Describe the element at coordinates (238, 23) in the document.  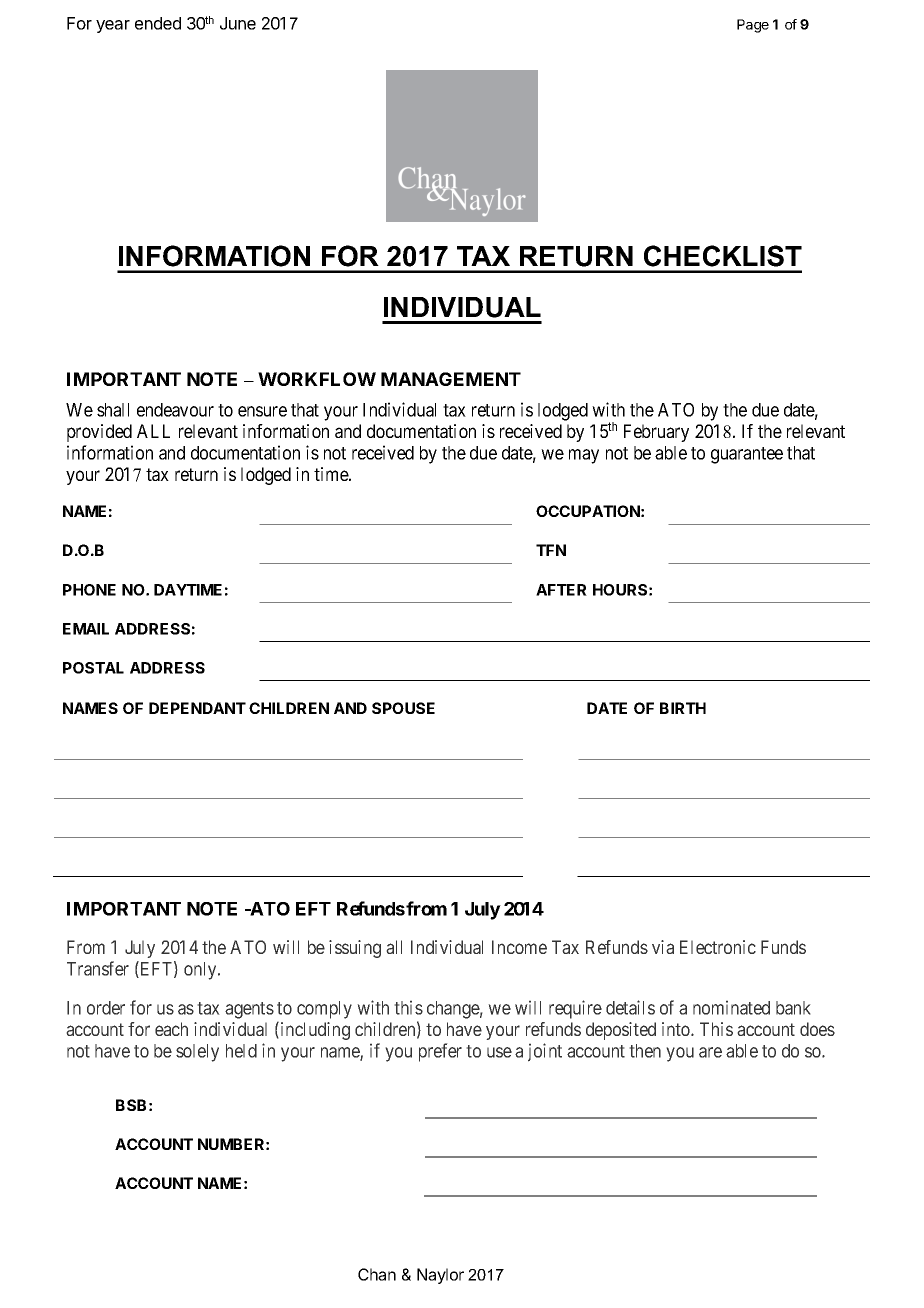
I see `June` at that location.
